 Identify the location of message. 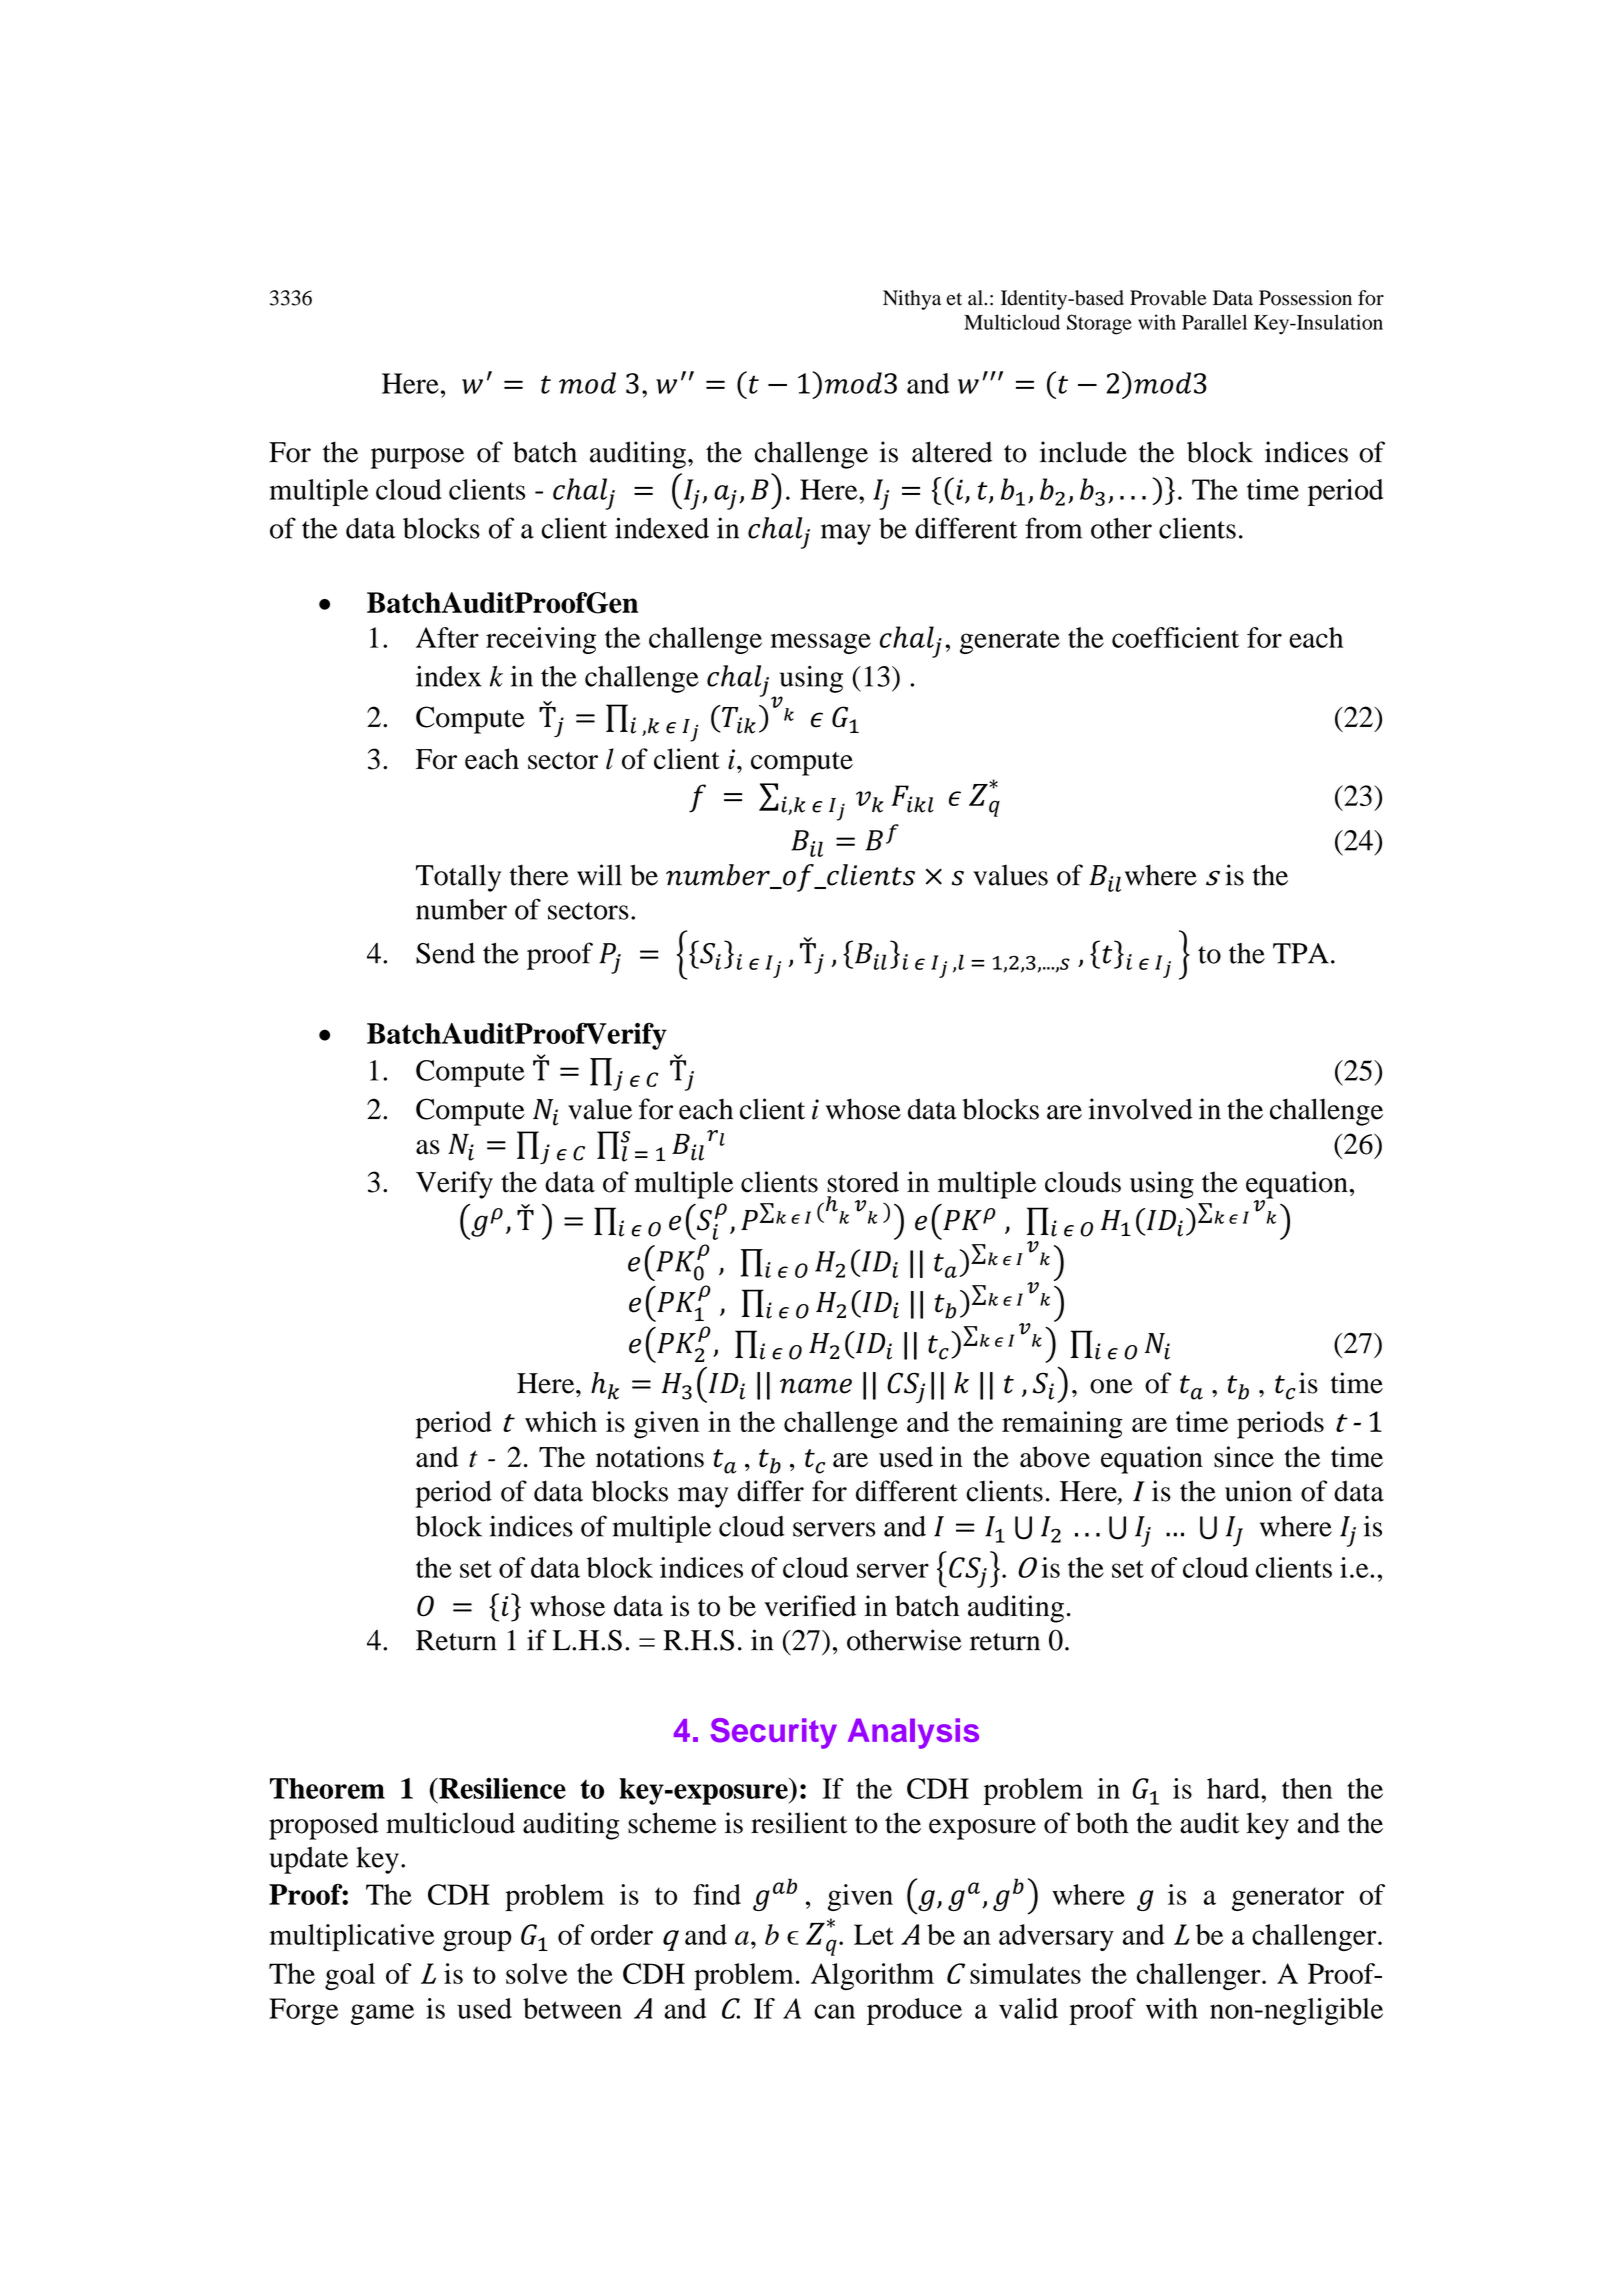
(820, 643).
